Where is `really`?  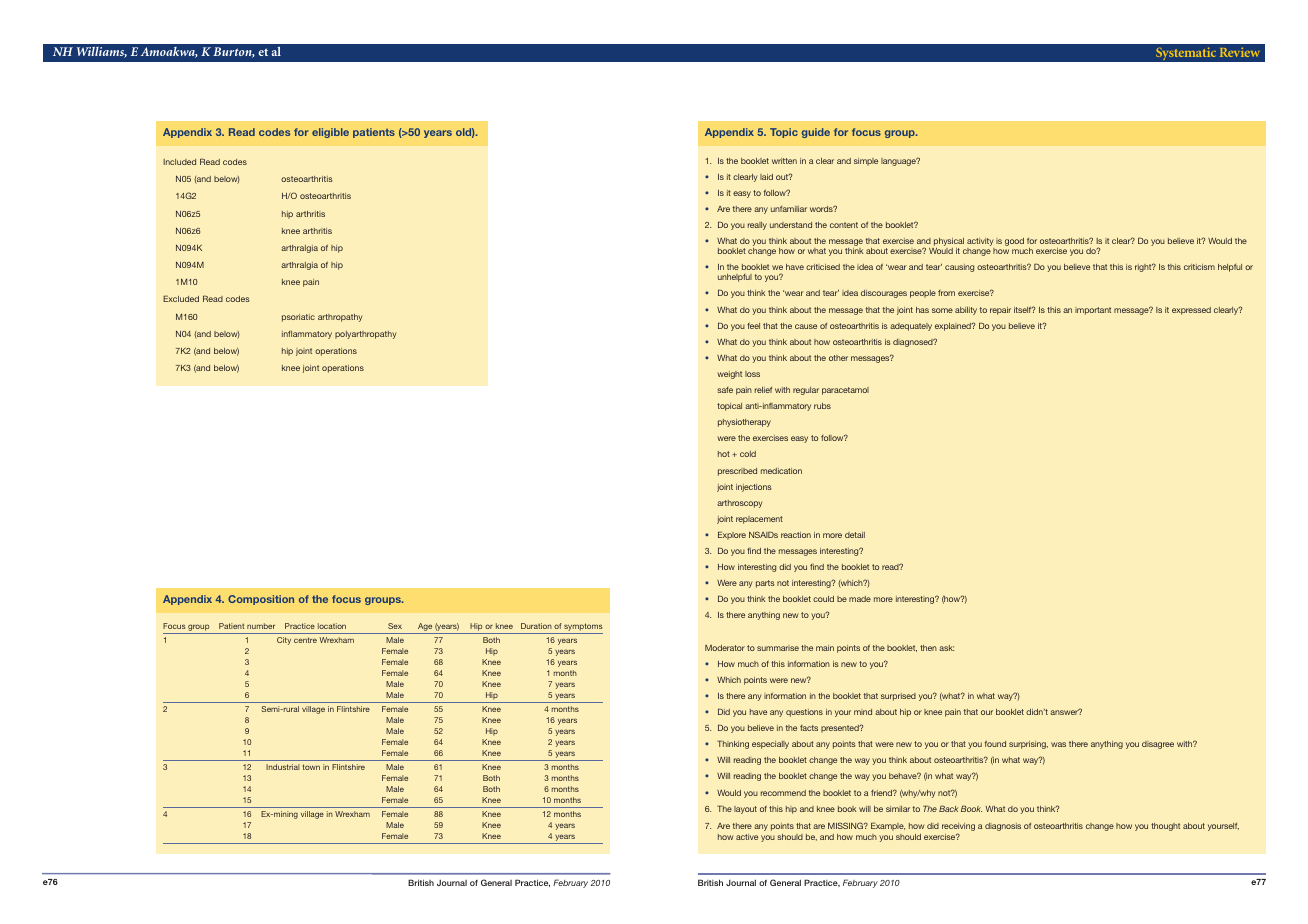
really is located at coordinates (757, 226).
